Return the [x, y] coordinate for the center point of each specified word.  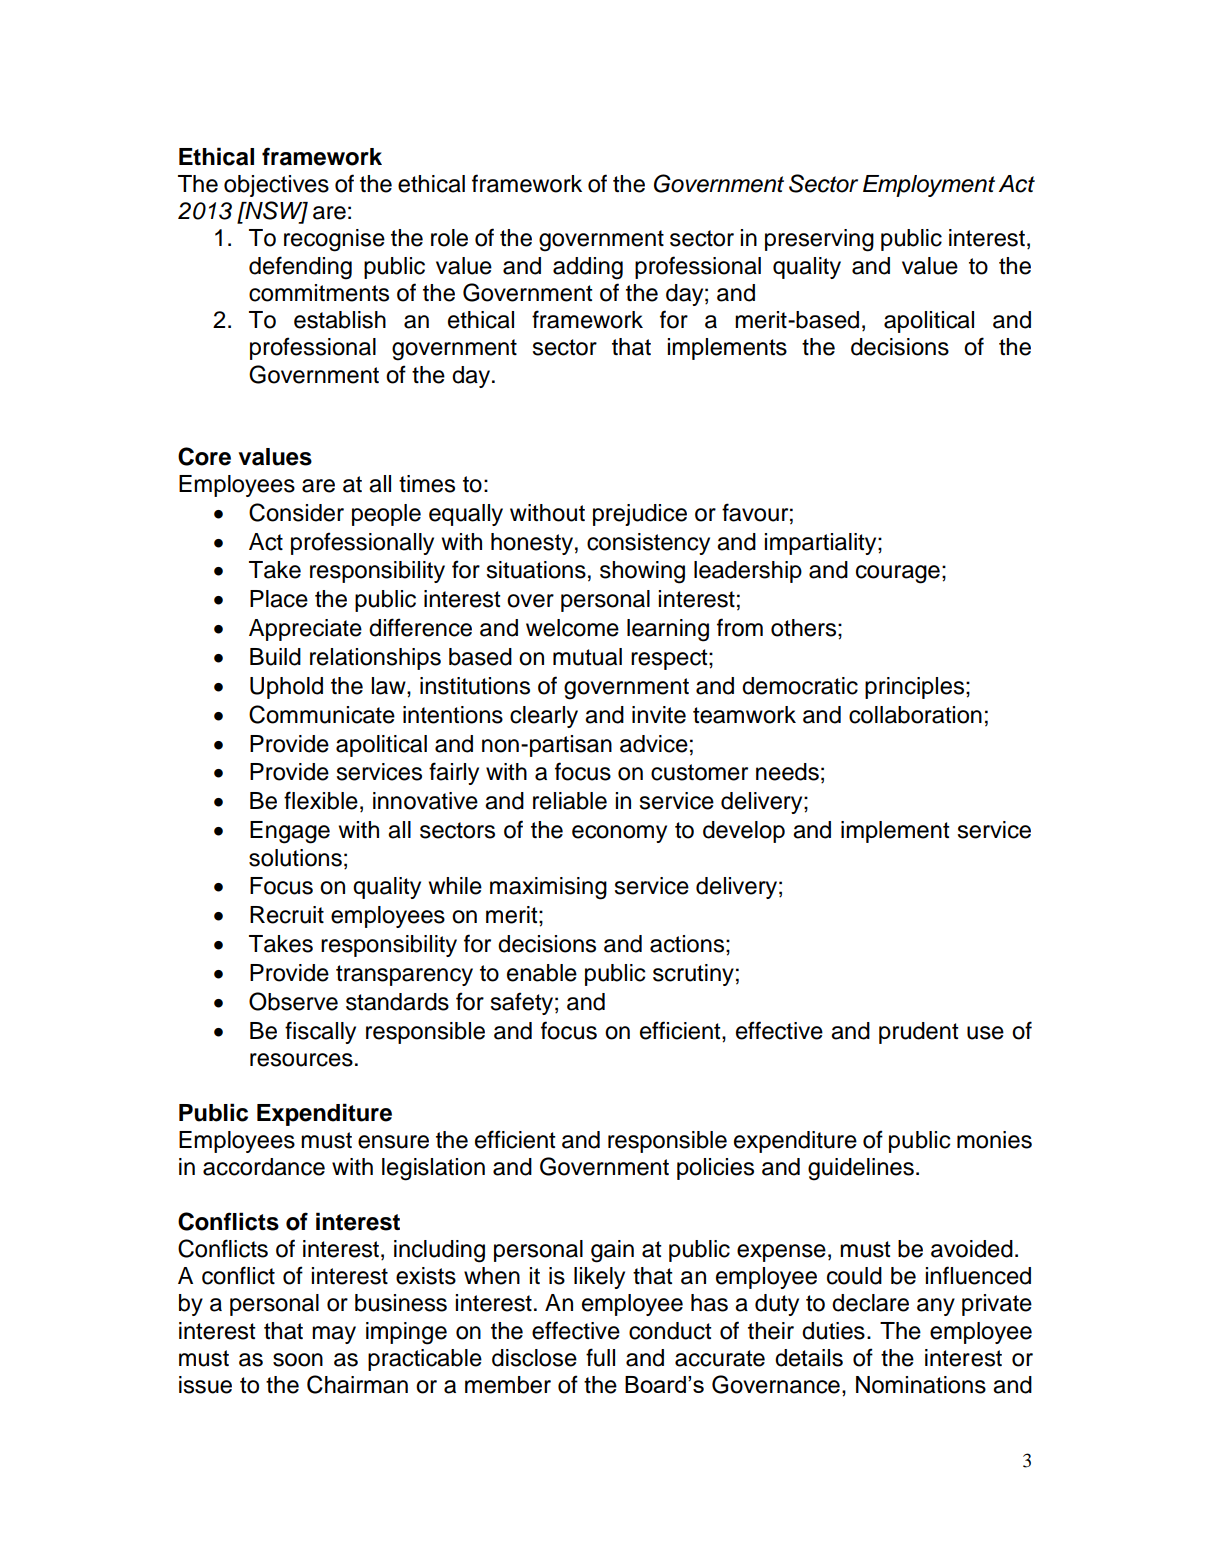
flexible [321, 800]
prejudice [640, 515]
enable [542, 973]
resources [301, 1060]
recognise [334, 240]
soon [298, 1360]
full [600, 1357]
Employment [929, 186]
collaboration [915, 715]
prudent [919, 1033]
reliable [570, 801]
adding [588, 268]
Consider [296, 512]
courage [898, 574]
